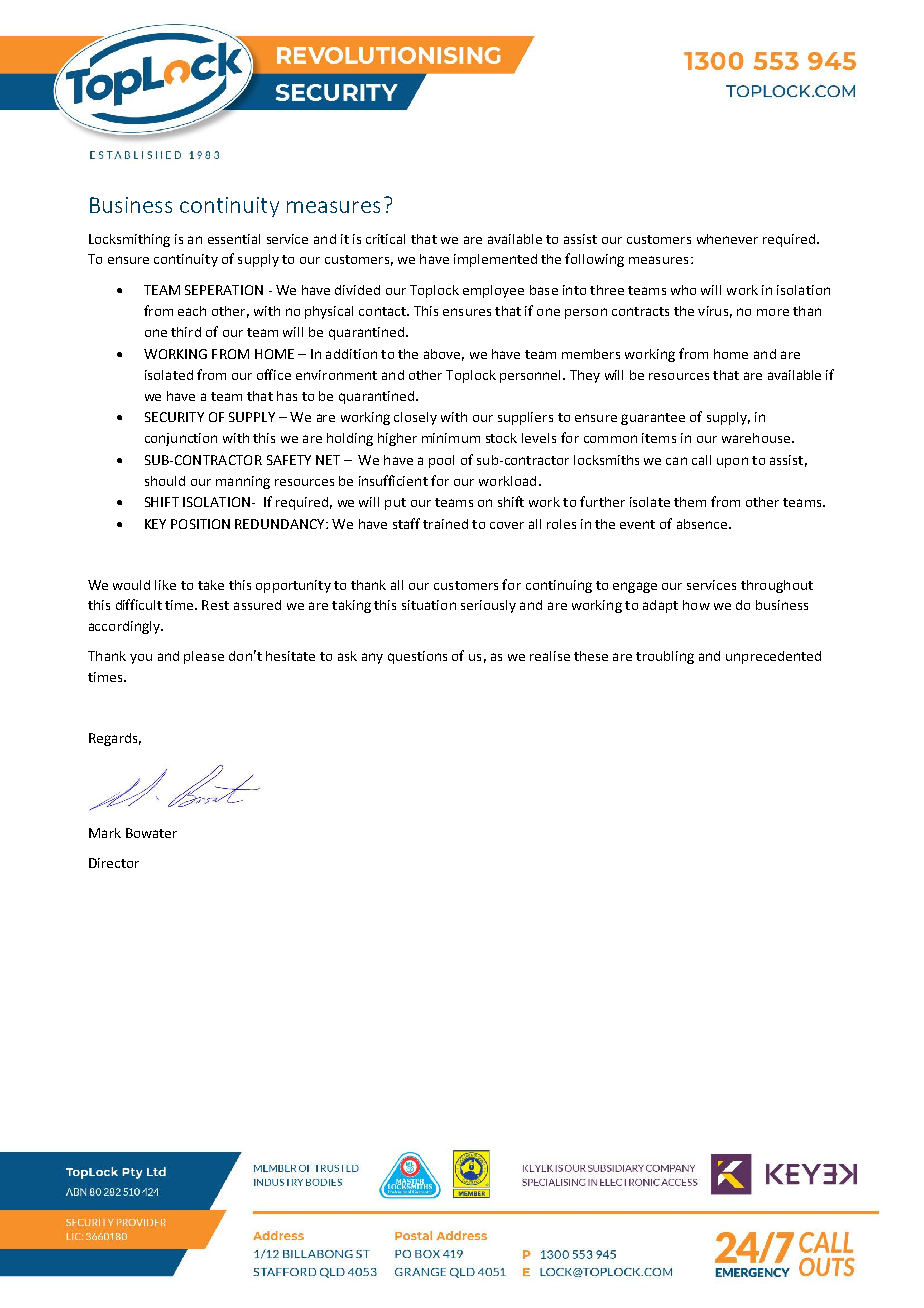 This screenshot has width=924, height=1308. I want to click on questions, so click(417, 657).
